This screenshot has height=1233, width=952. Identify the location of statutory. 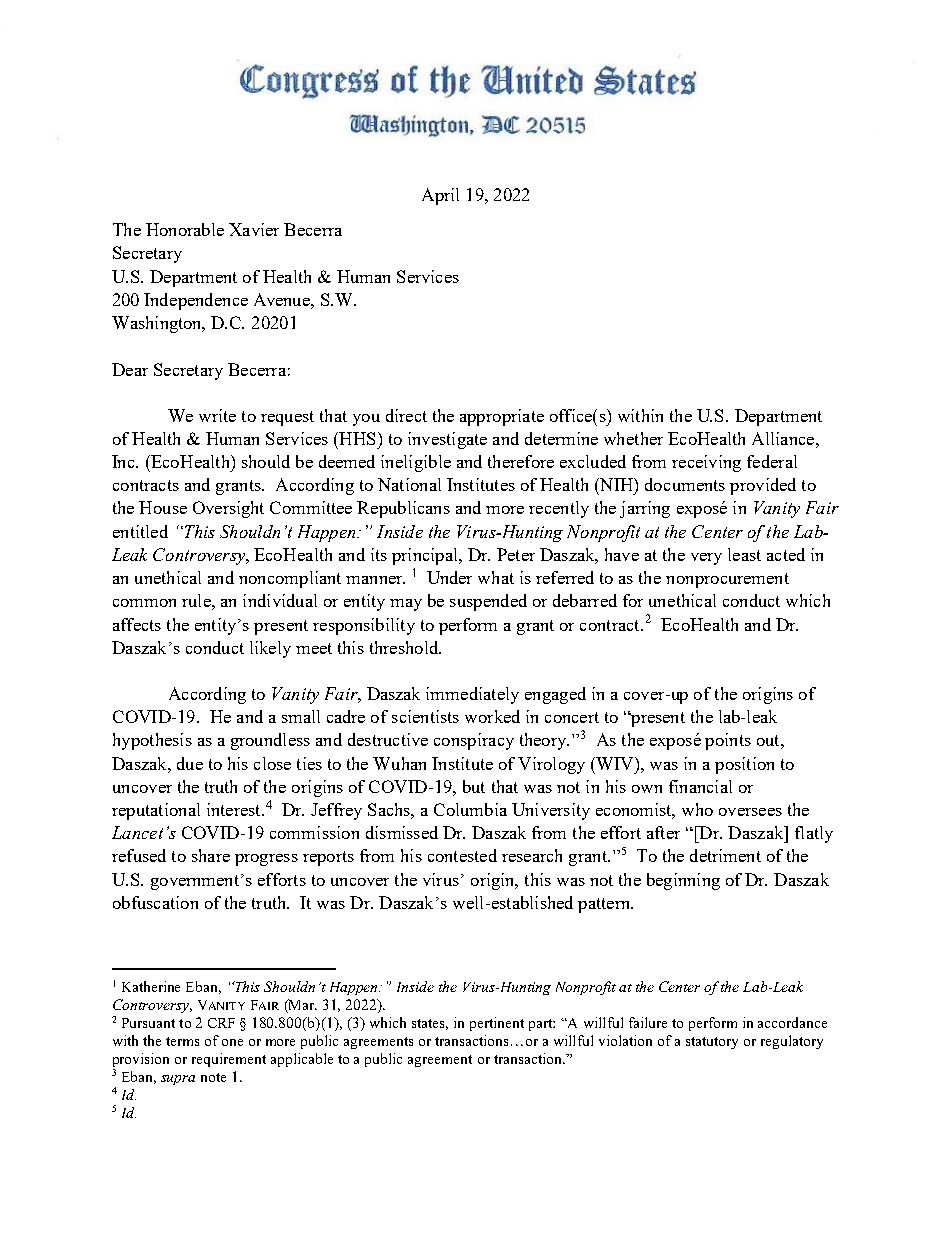
(712, 1043).
